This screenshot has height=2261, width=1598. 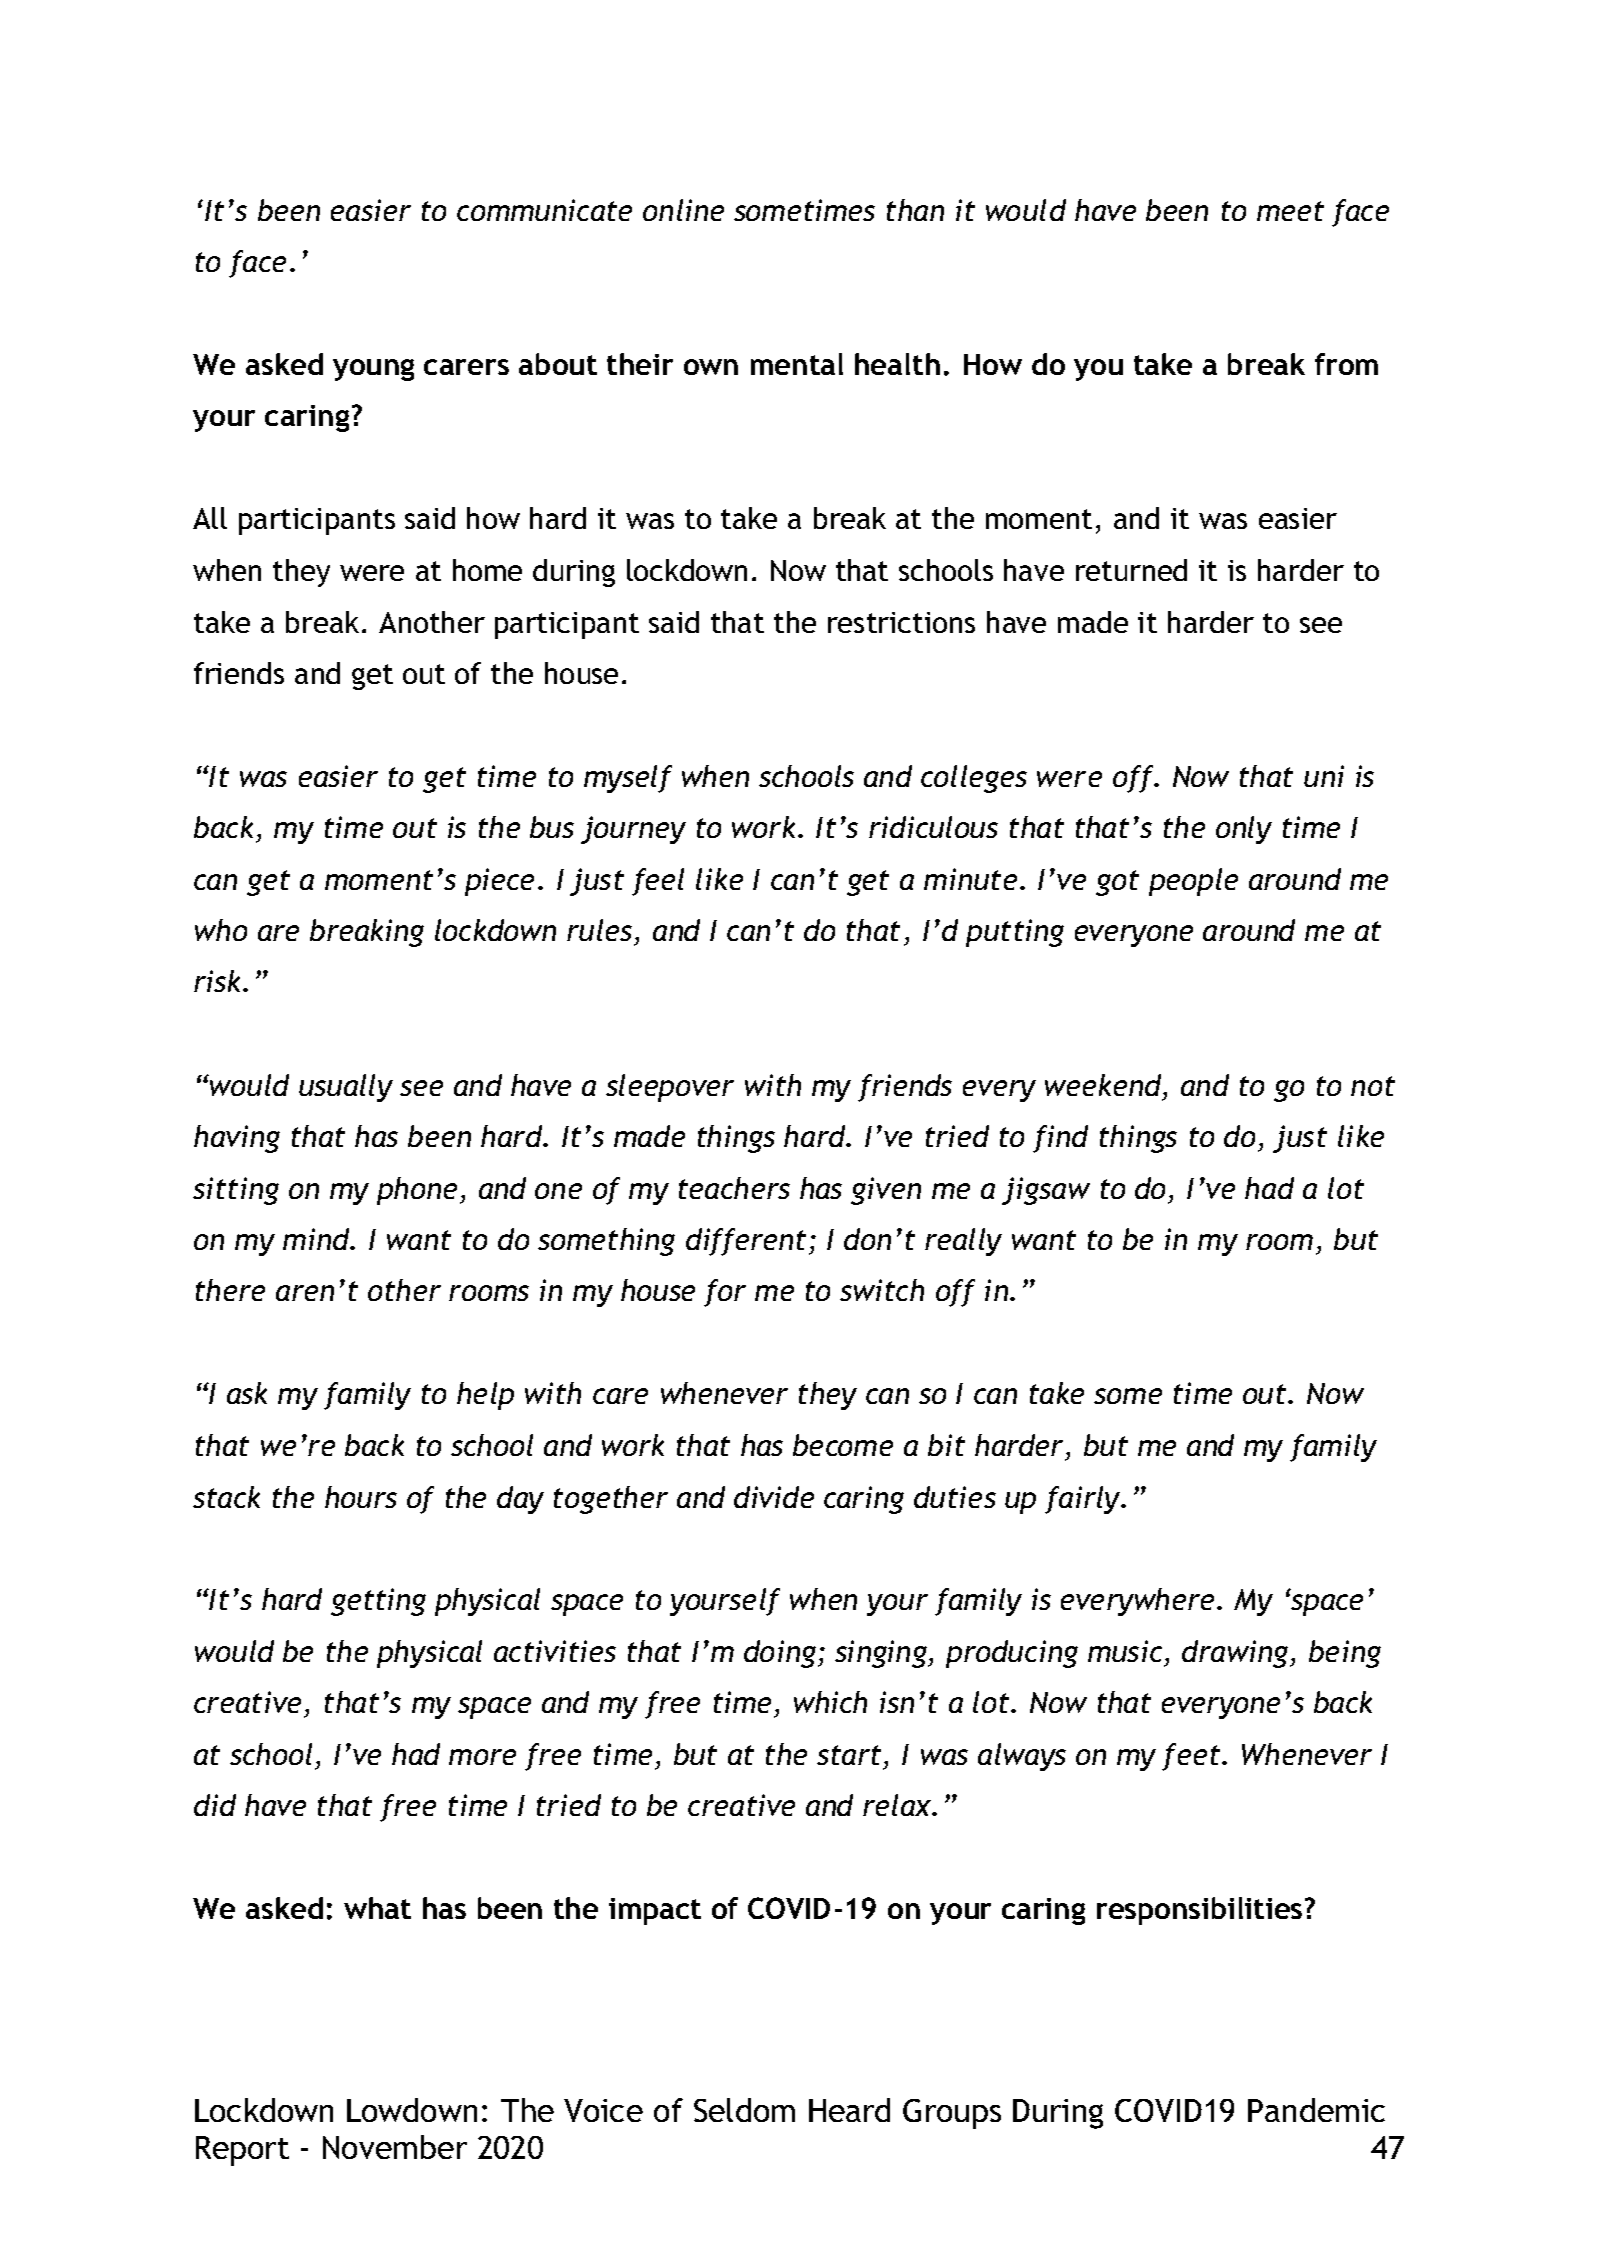 I want to click on young, so click(x=373, y=370).
